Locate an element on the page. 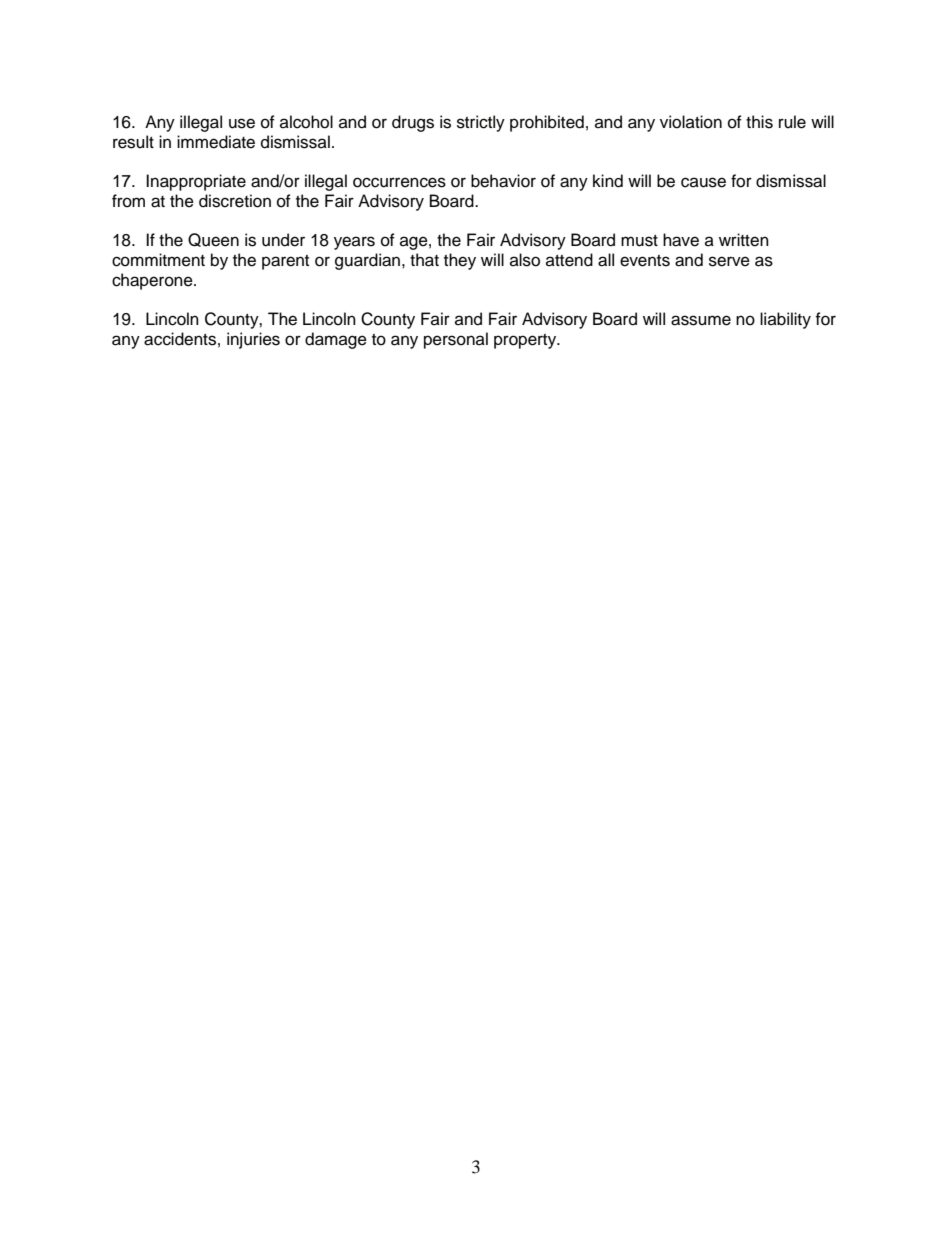 This page has height=1233, width=952. strictly is located at coordinates (481, 123).
